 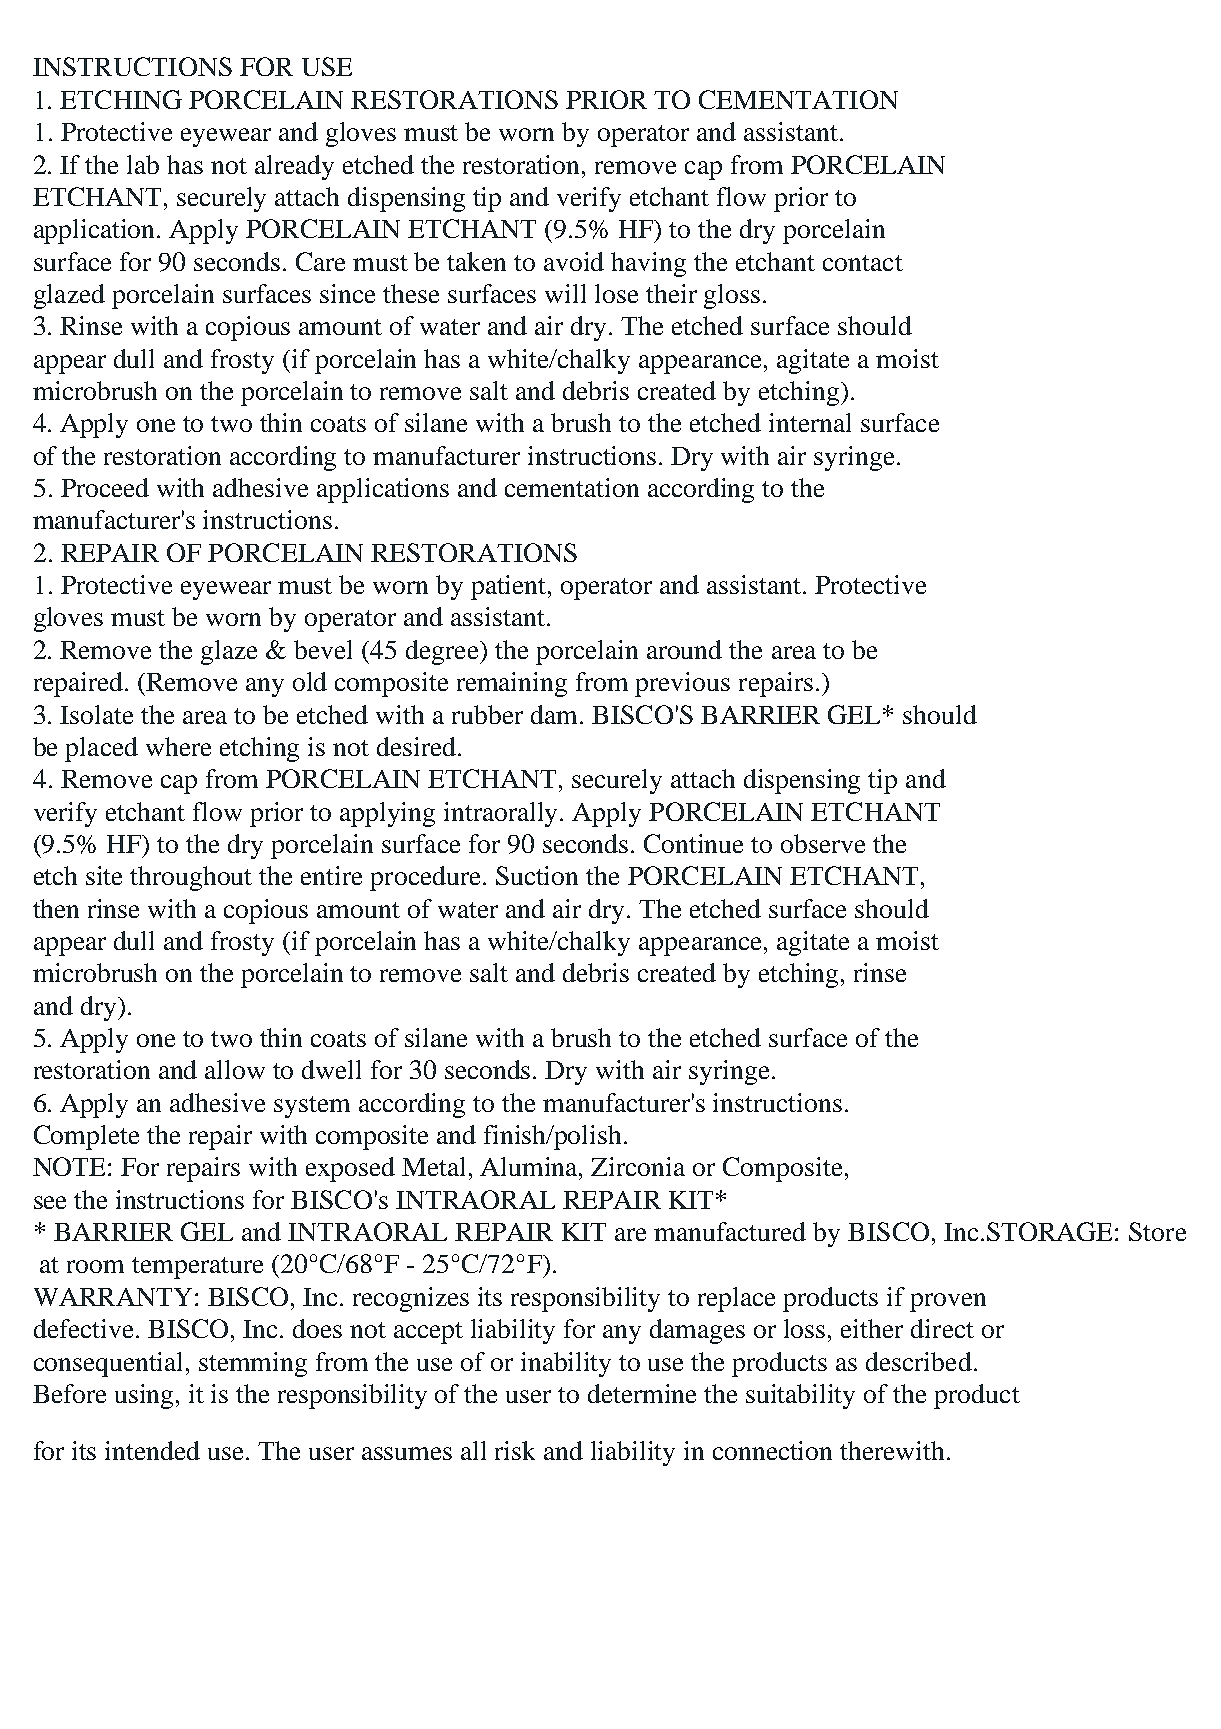 What do you see at coordinates (1157, 1231) in the screenshot?
I see `Store` at bounding box center [1157, 1231].
